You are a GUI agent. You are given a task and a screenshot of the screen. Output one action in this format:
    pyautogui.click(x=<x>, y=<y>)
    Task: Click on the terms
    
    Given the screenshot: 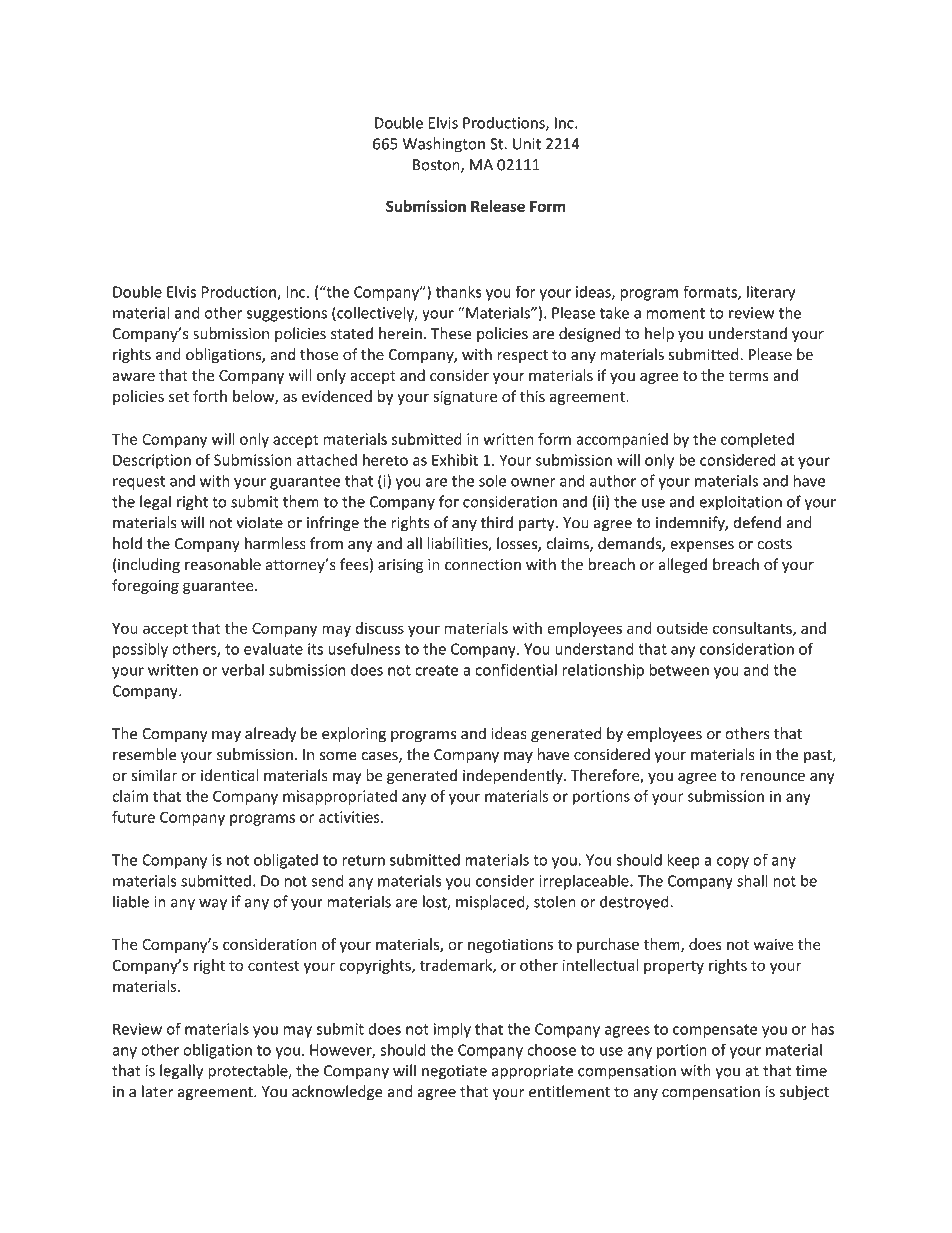 What is the action you would take?
    pyautogui.click(x=748, y=376)
